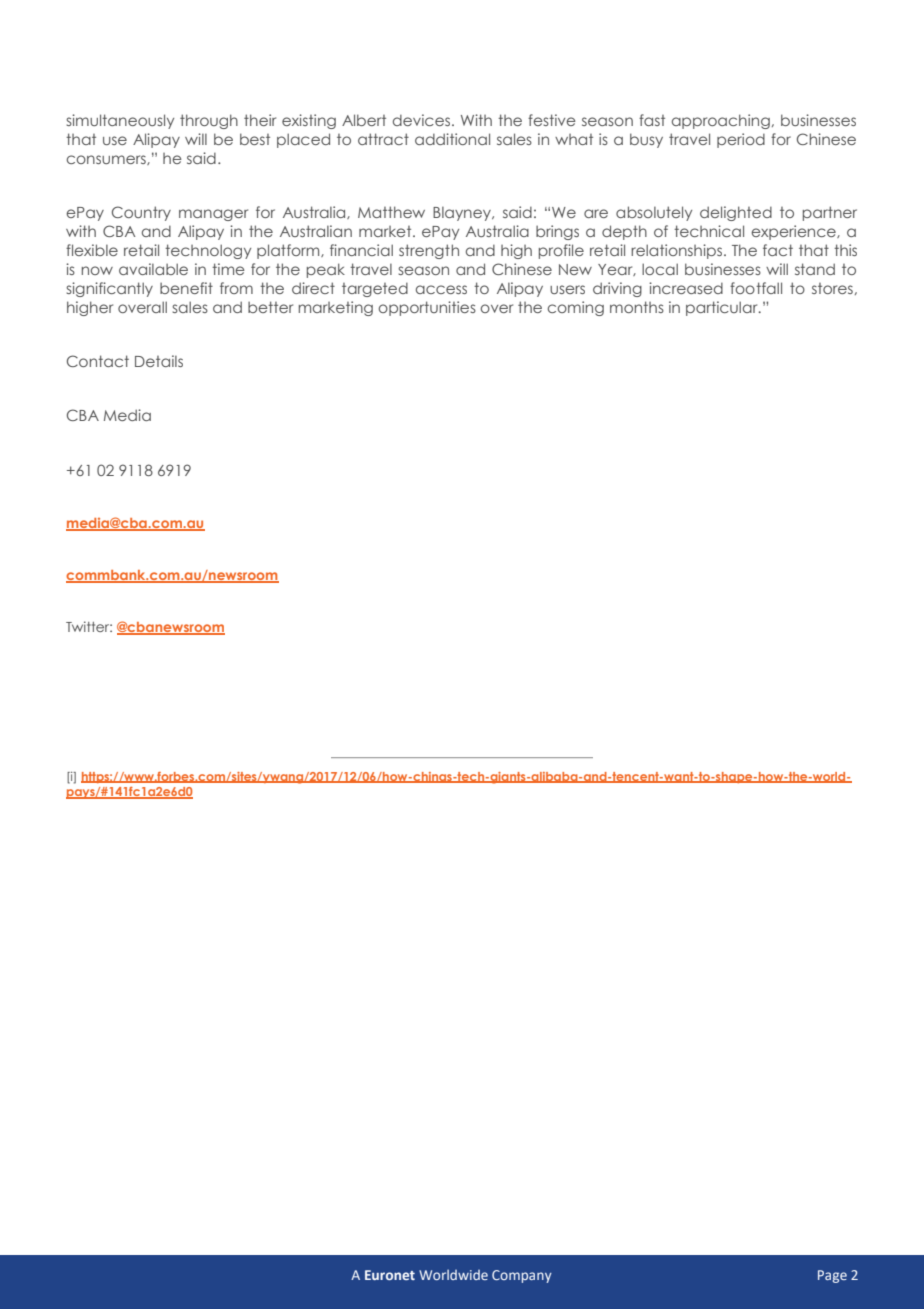 Image resolution: width=924 pixels, height=1309 pixels. What do you see at coordinates (427, 308) in the screenshot?
I see `opportunities` at bounding box center [427, 308].
